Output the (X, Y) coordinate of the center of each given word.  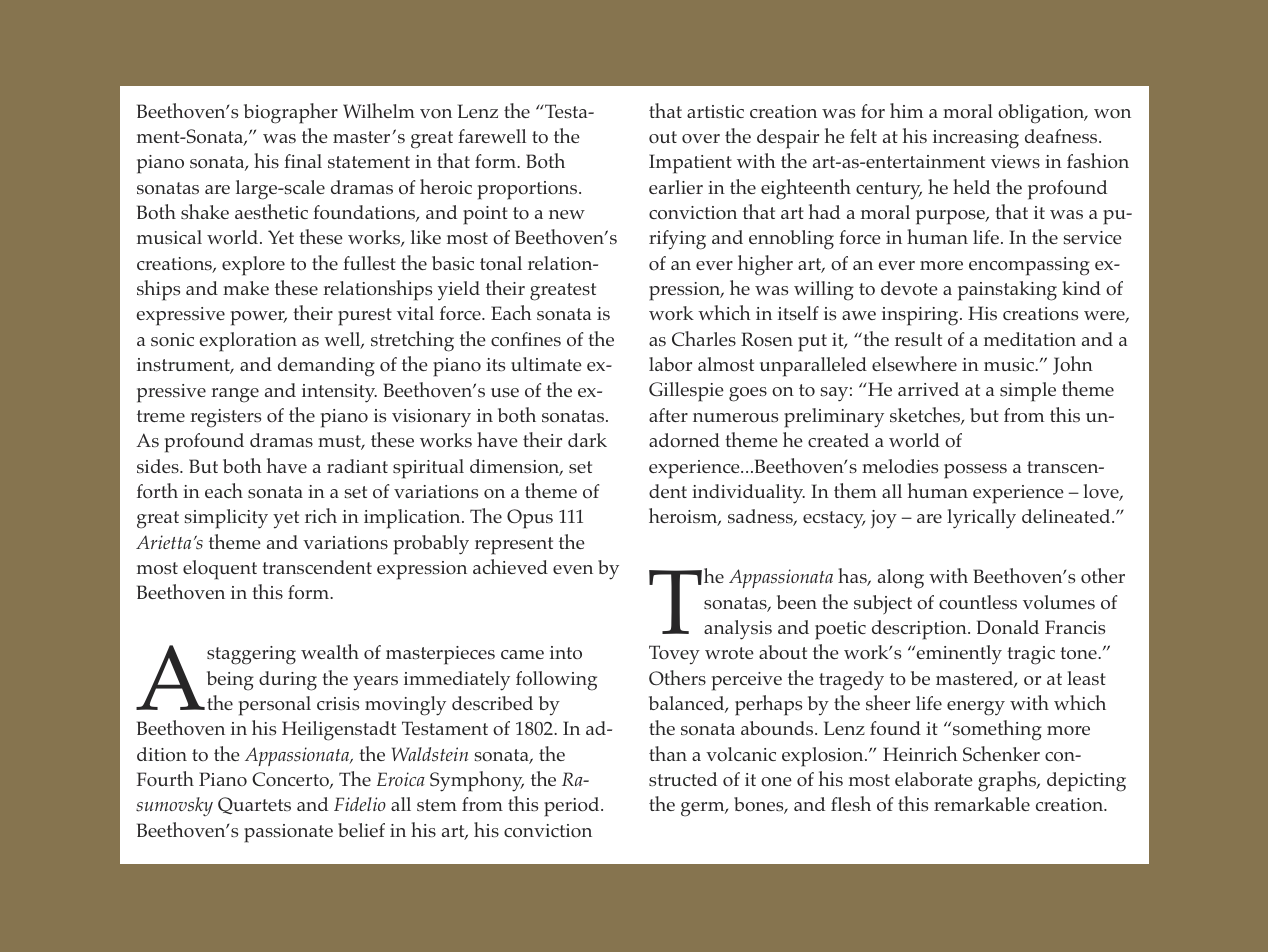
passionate (288, 833)
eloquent (220, 570)
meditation (1030, 339)
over (701, 139)
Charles (704, 339)
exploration (248, 342)
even (573, 569)
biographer (291, 113)
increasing (976, 139)
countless (978, 602)
